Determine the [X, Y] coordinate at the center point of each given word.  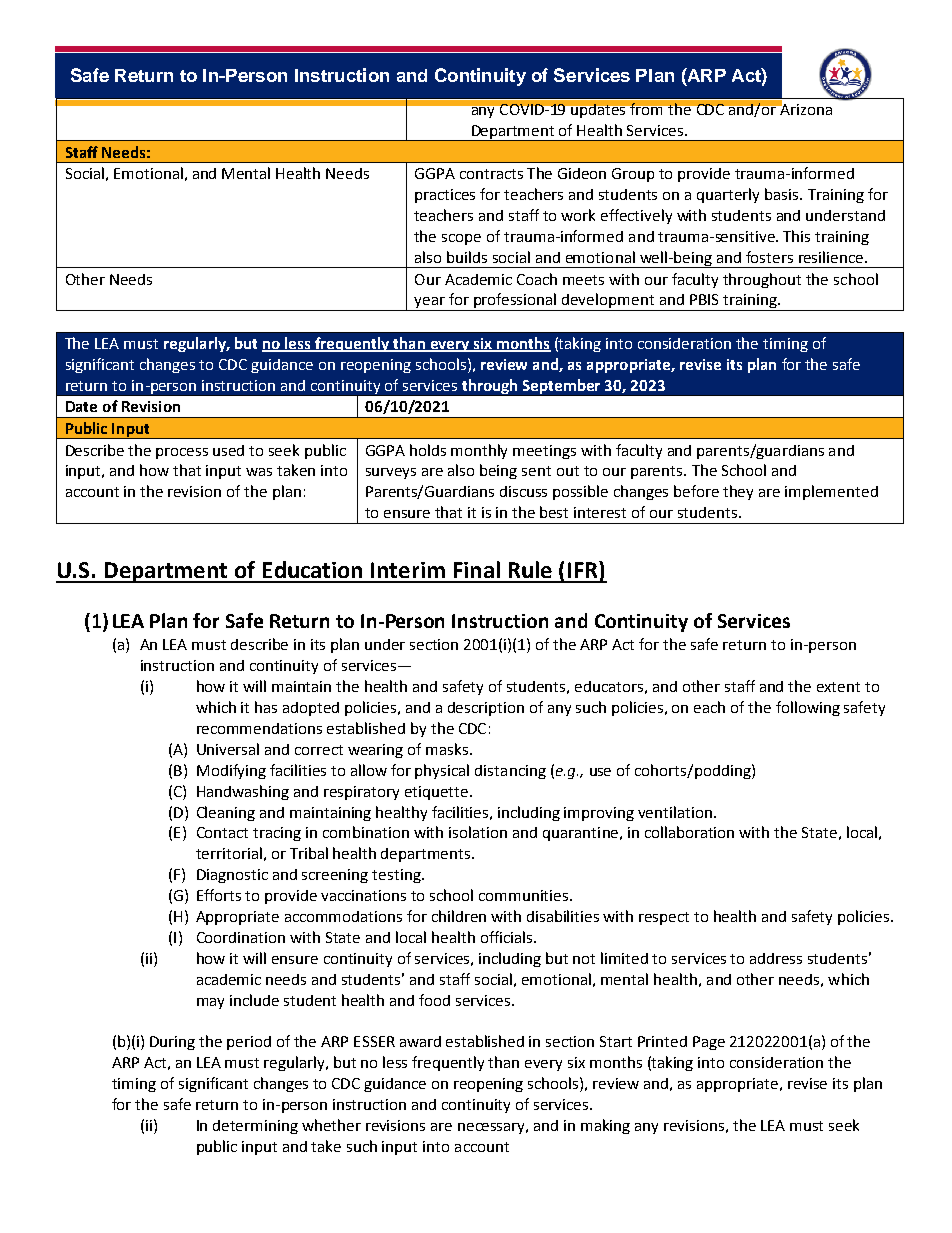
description [486, 709]
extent [838, 687]
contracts [491, 174]
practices [445, 196]
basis [783, 194]
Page [709, 1043]
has [266, 707]
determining [255, 1127]
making [605, 1126]
